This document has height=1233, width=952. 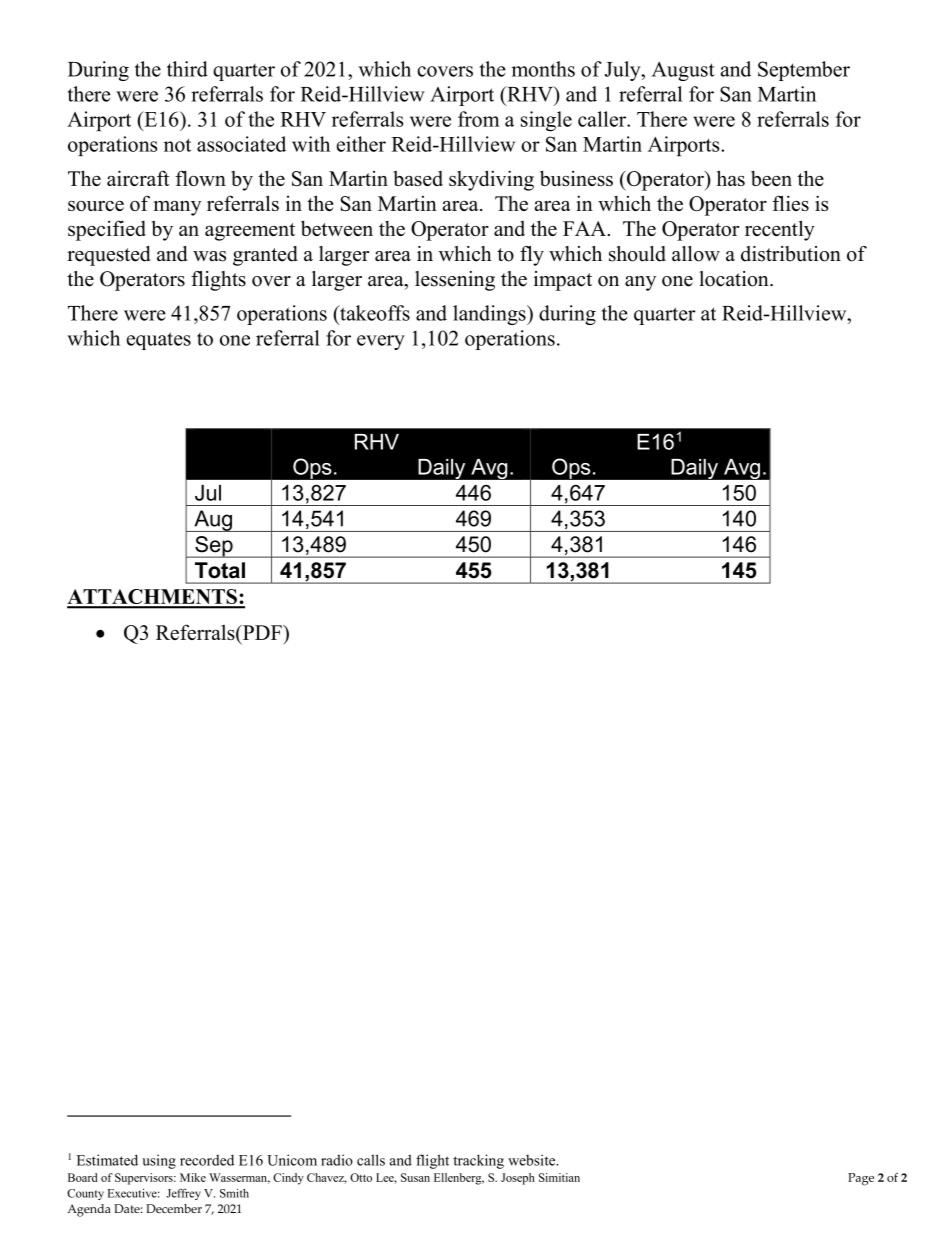 I want to click on using, so click(x=159, y=1161).
